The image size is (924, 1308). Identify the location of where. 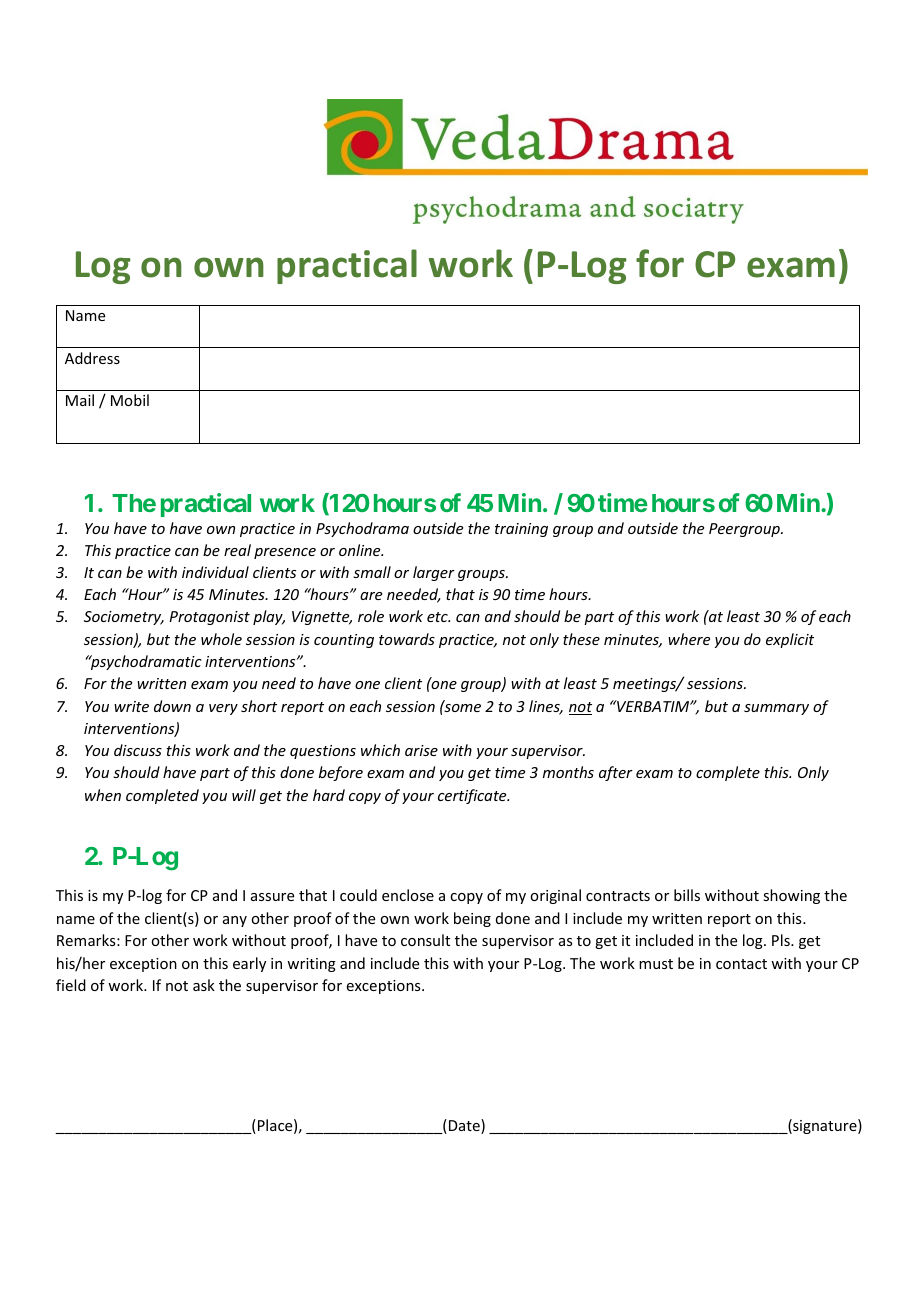
(689, 639).
